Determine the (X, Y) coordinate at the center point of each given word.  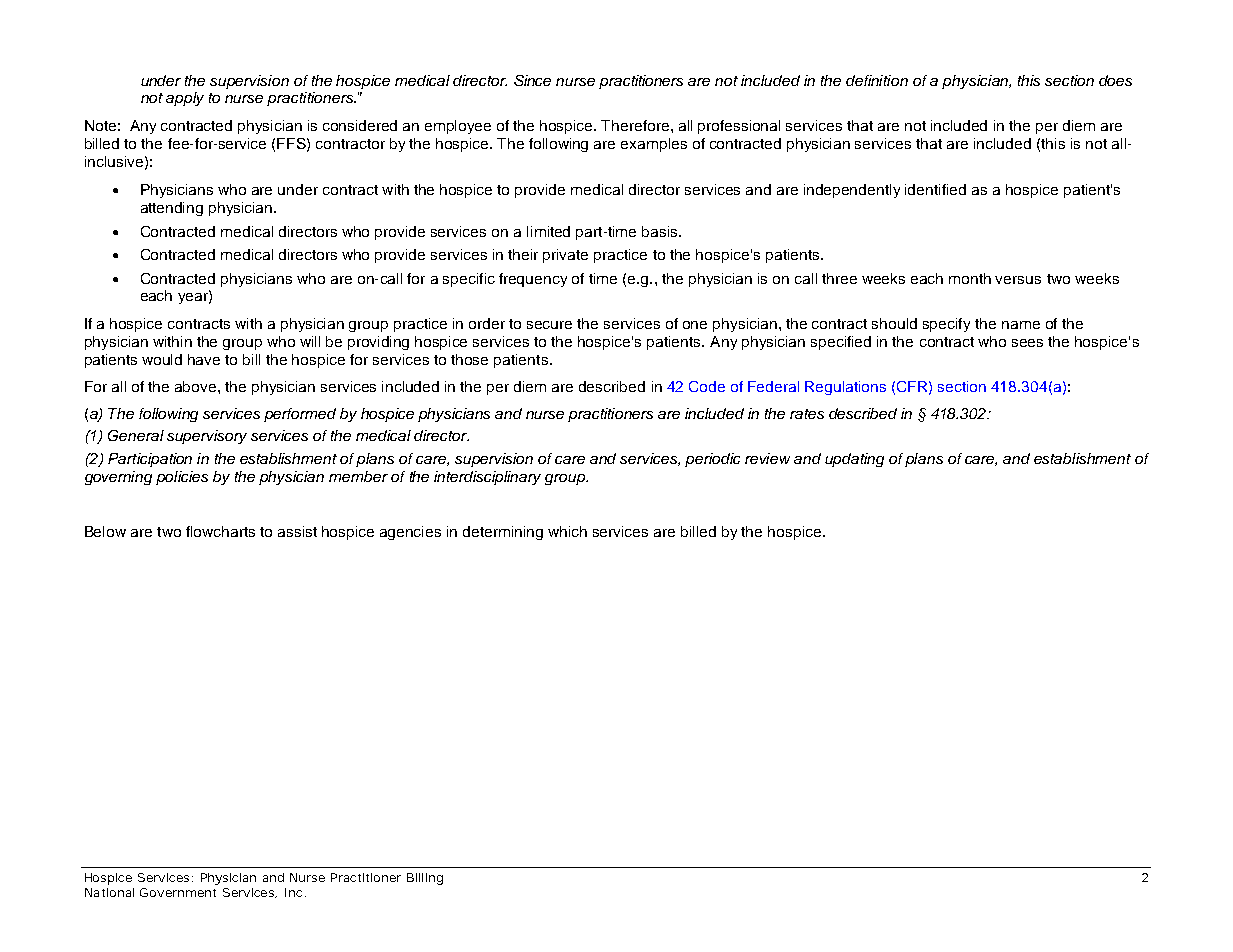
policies (182, 478)
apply (185, 99)
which (567, 531)
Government (178, 892)
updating (854, 460)
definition (877, 80)
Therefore (636, 125)
